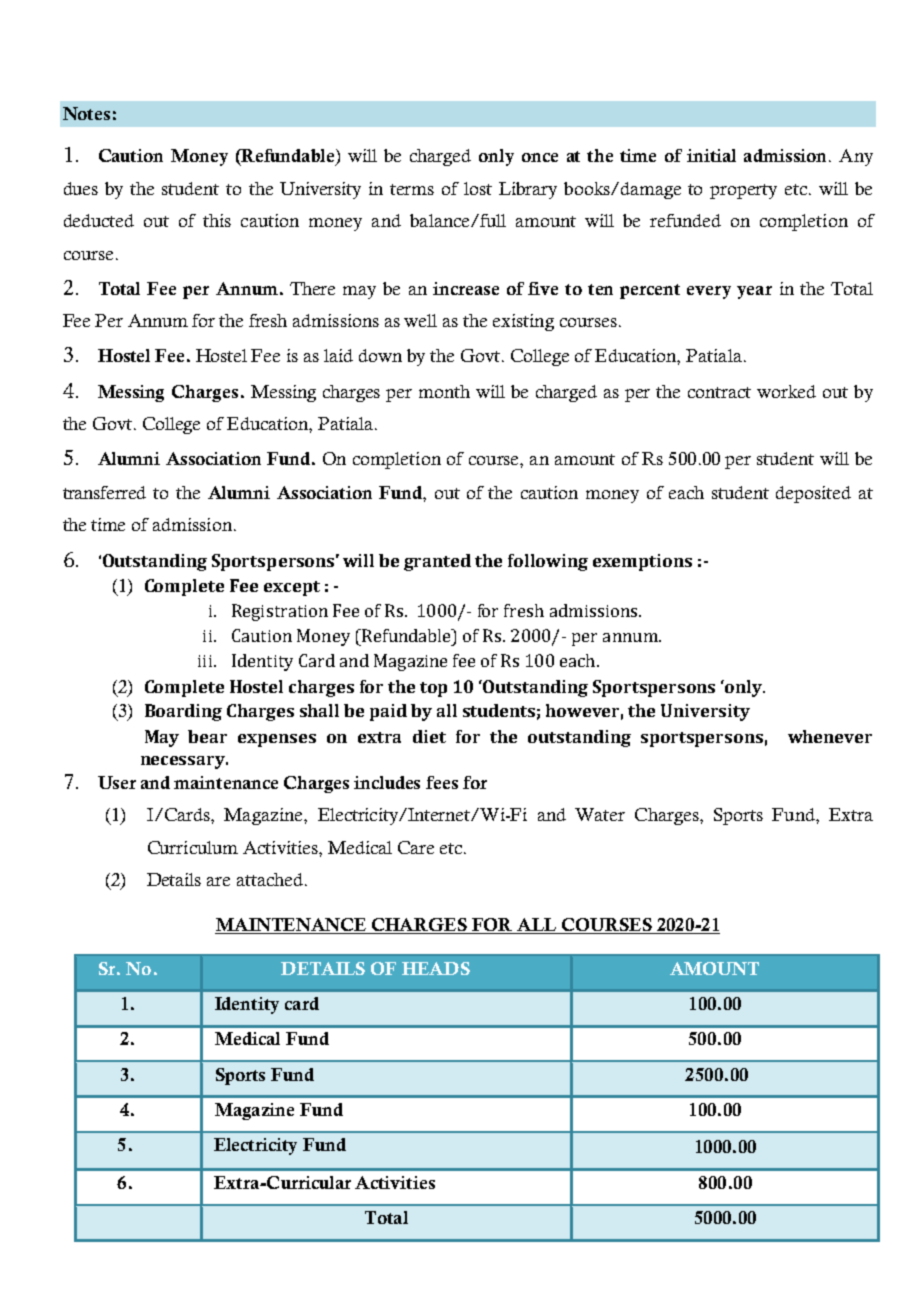 Image resolution: width=924 pixels, height=1308 pixels. Describe the element at coordinates (104, 492) in the screenshot. I see `transferred` at that location.
